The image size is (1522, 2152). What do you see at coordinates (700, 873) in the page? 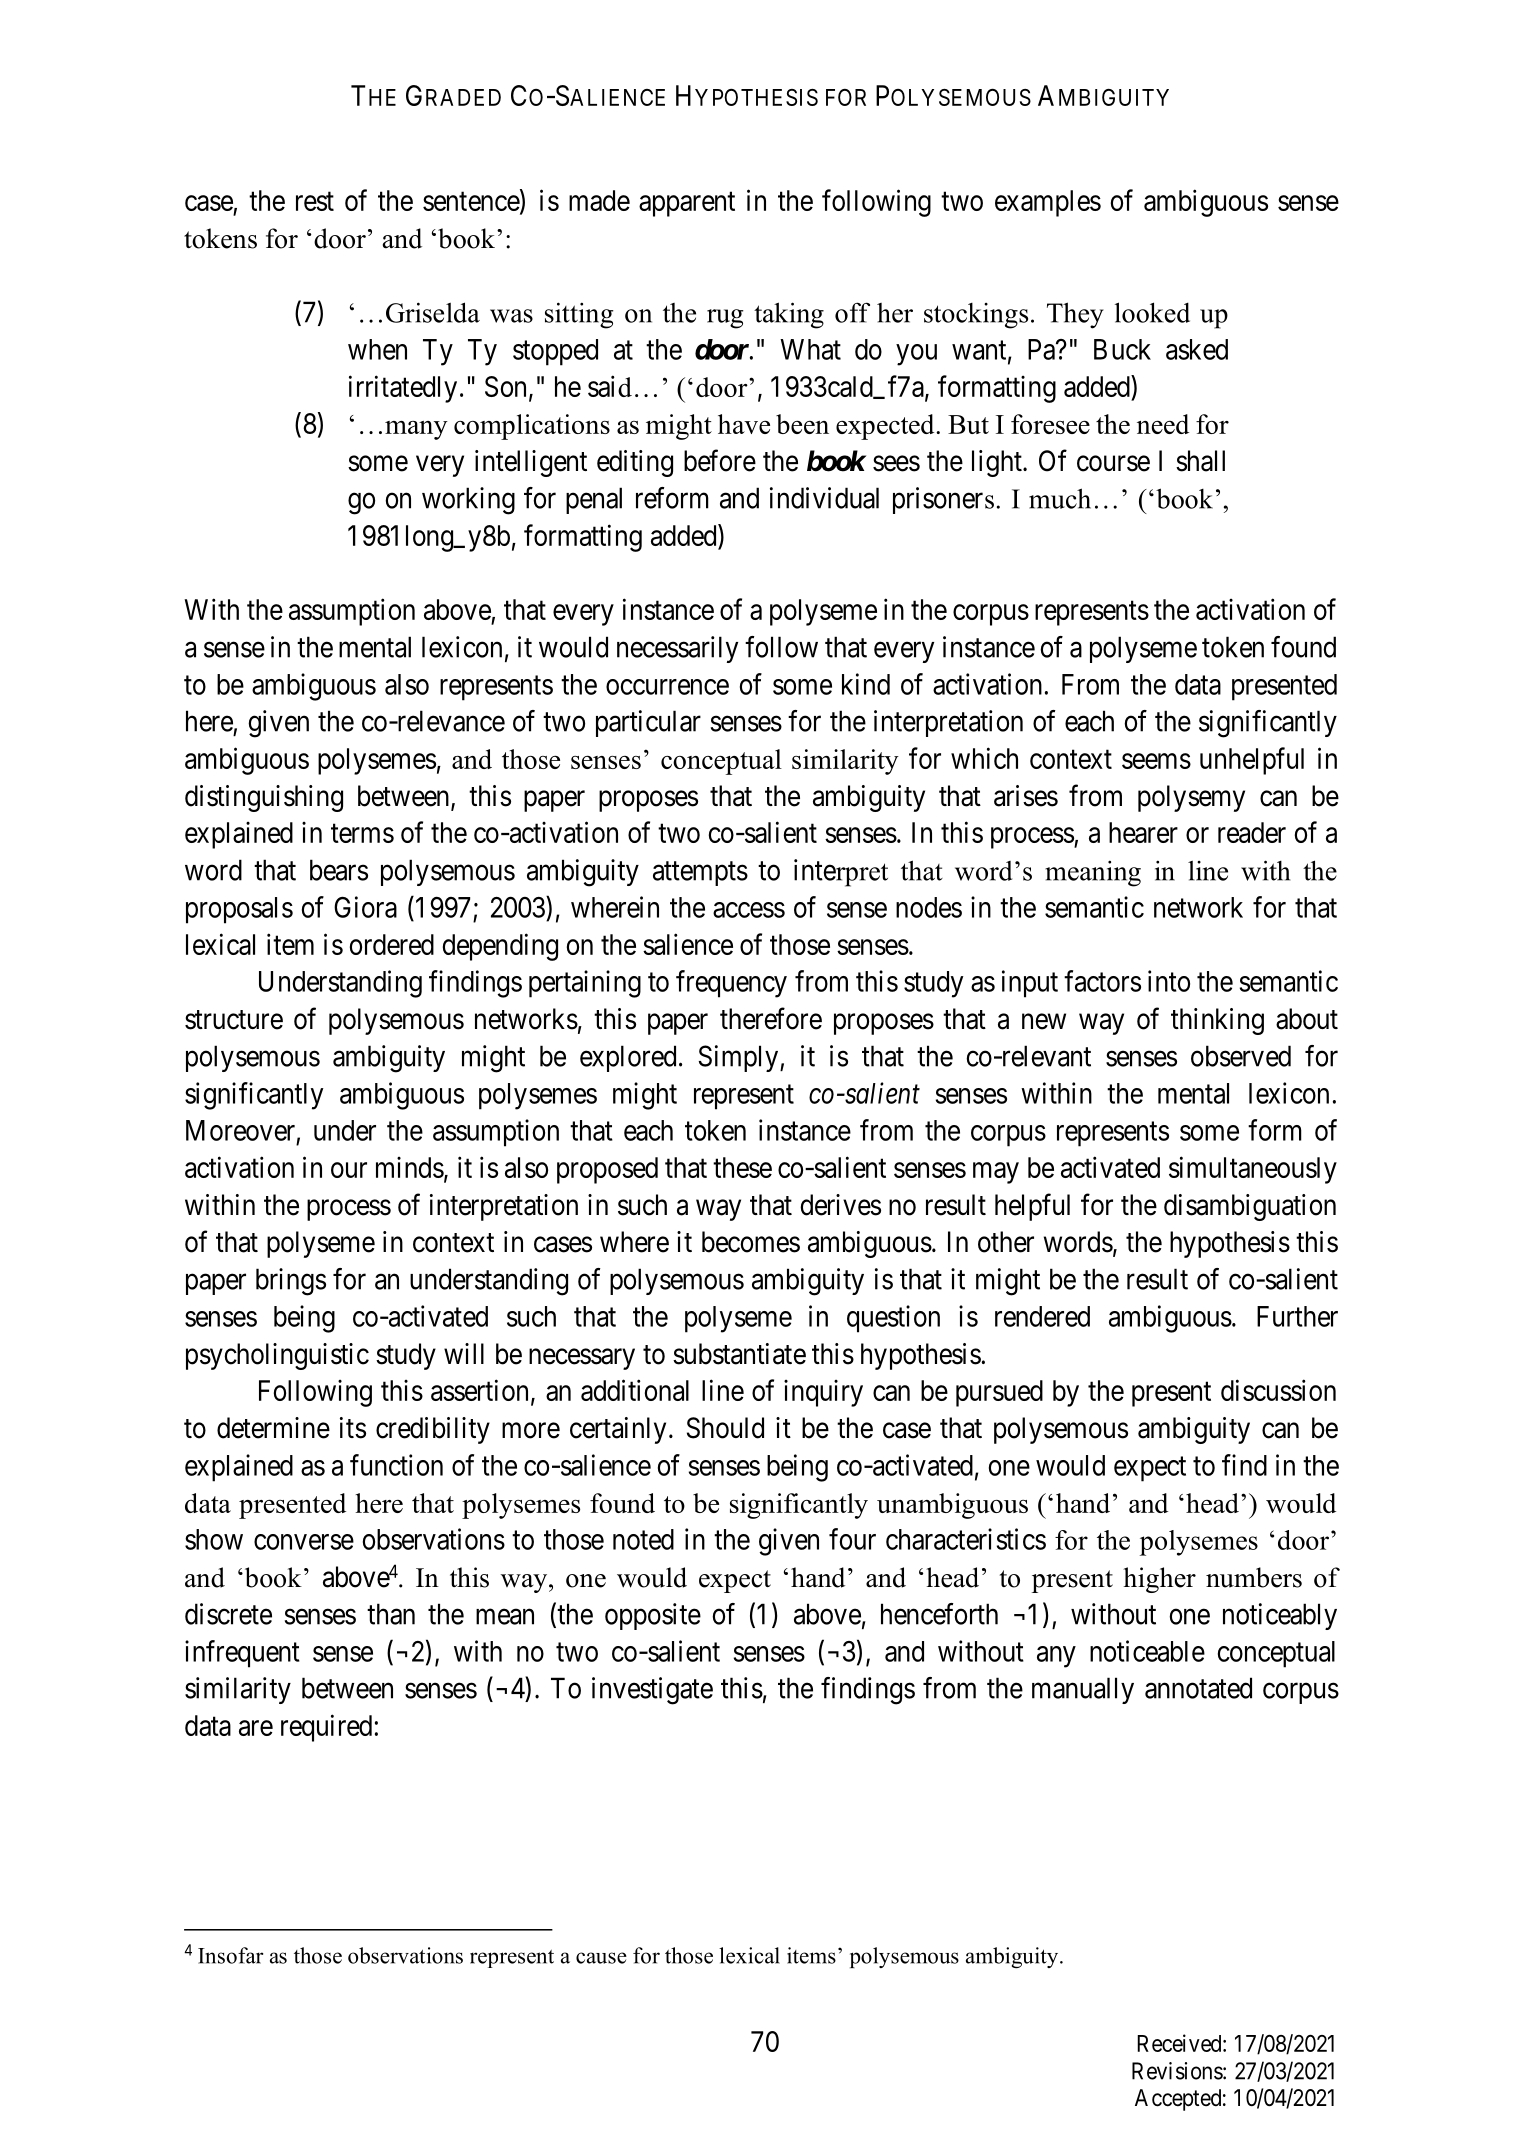
I see `attempts` at bounding box center [700, 873].
